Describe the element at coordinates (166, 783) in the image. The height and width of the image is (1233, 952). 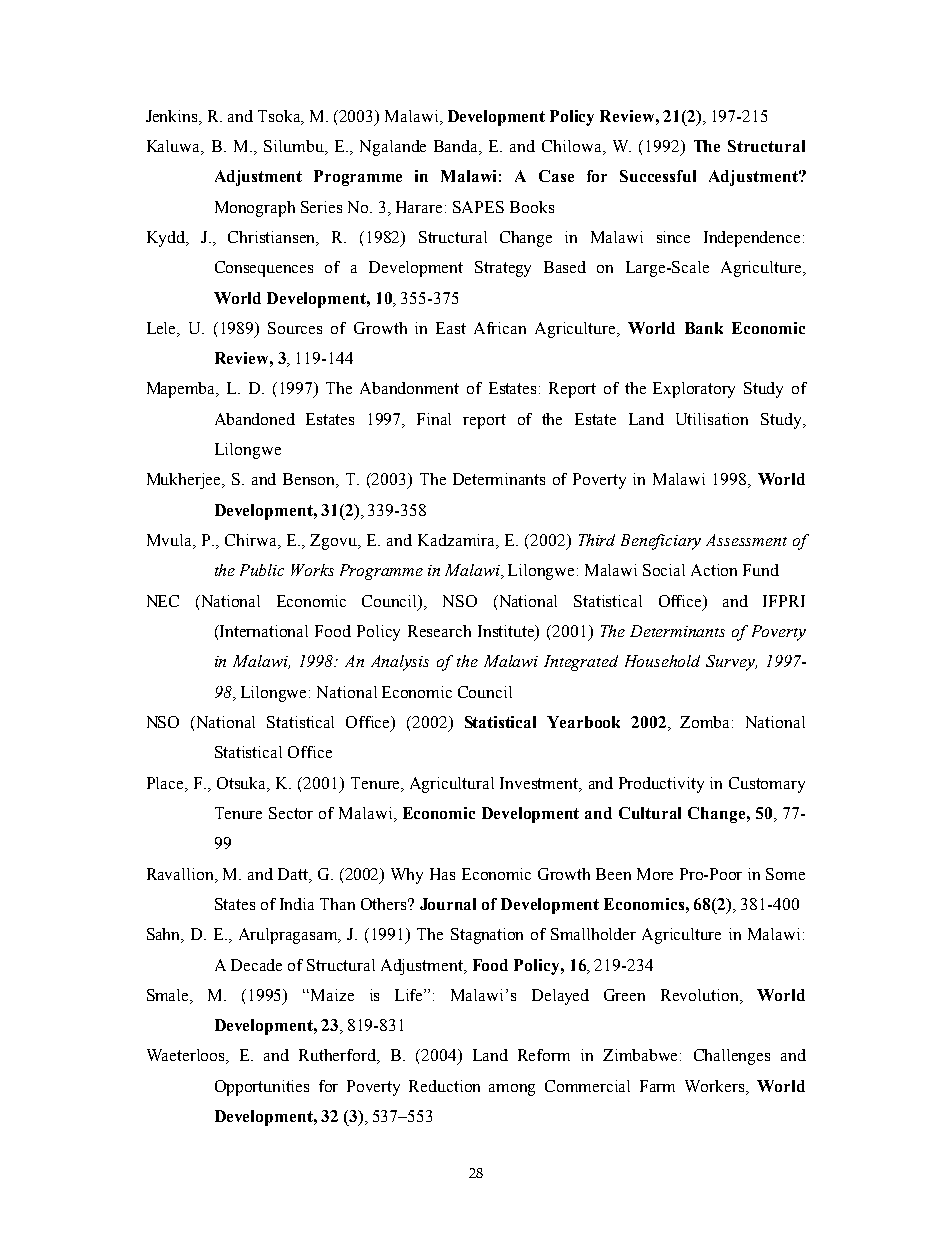
I see `Place` at that location.
